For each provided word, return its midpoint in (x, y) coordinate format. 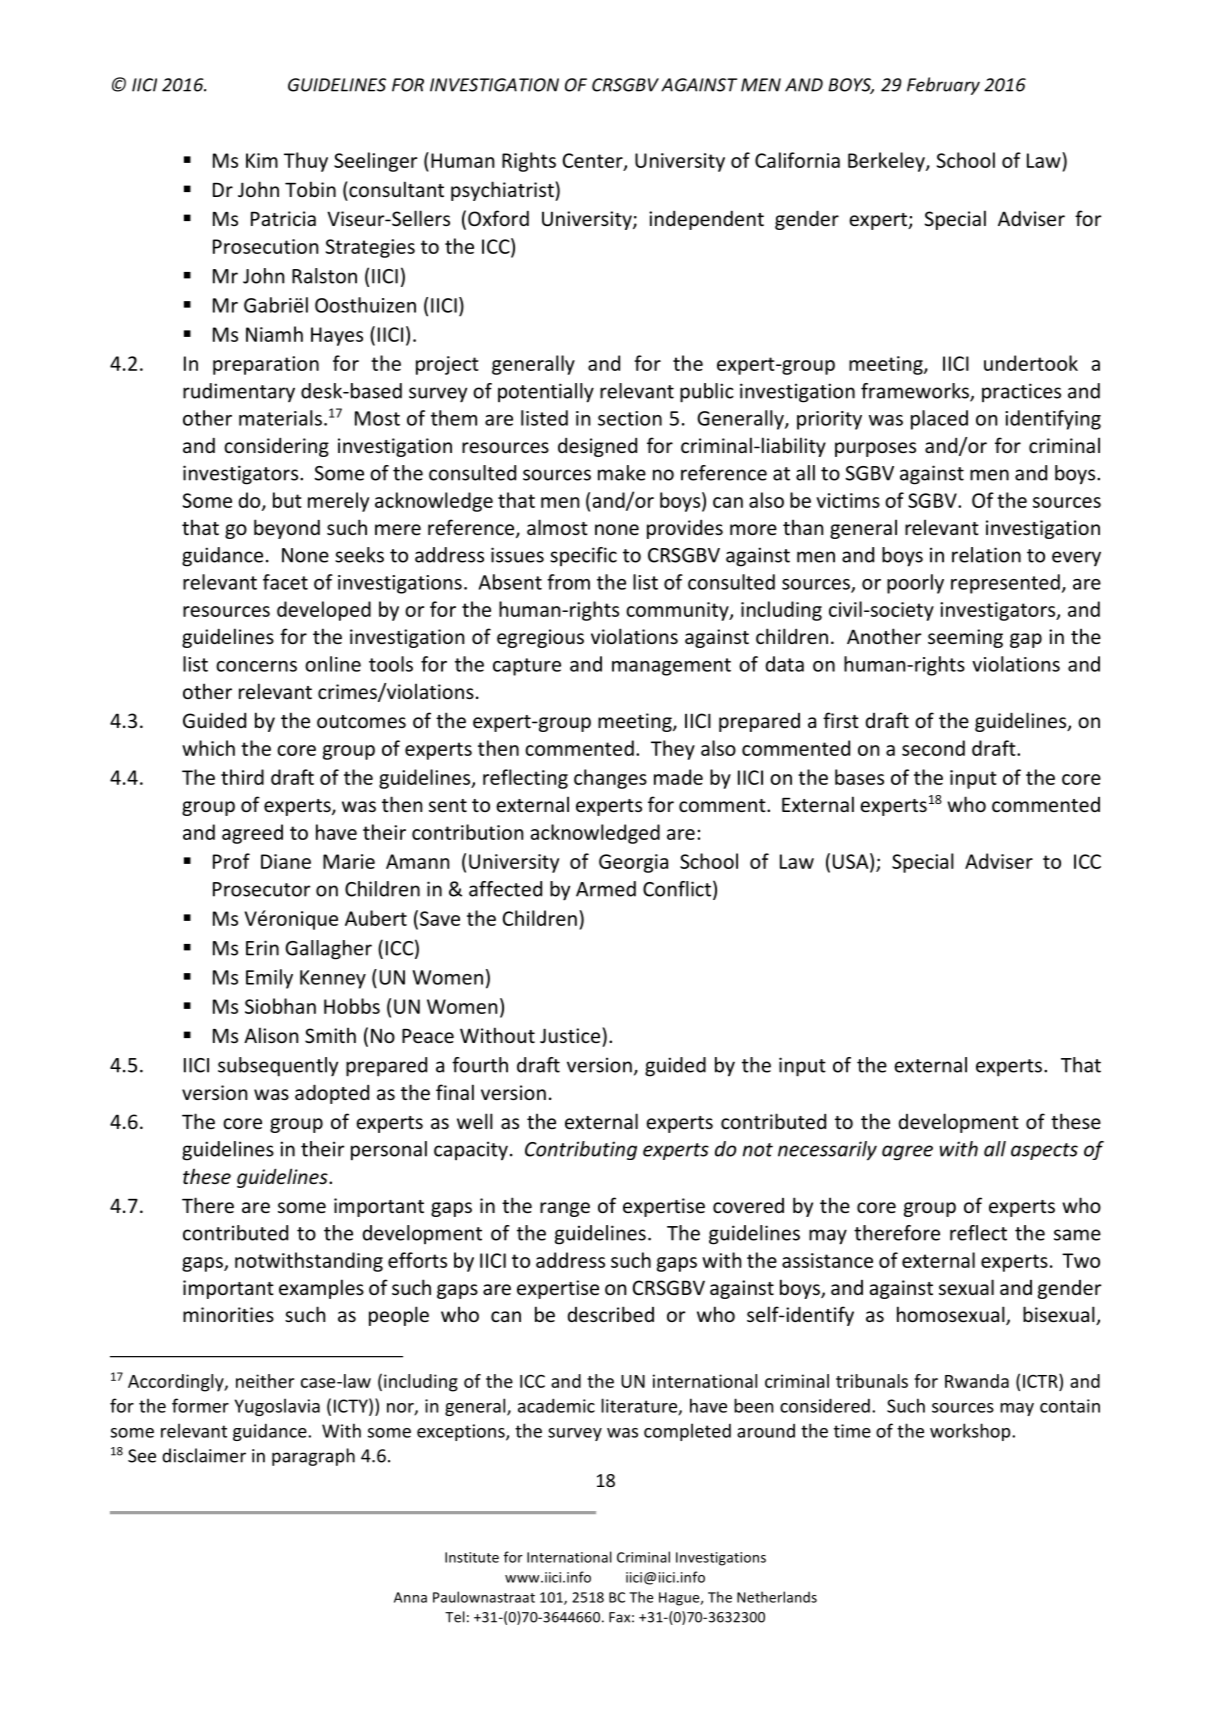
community (678, 611)
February (943, 86)
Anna (410, 1597)
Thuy (306, 162)
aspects (1044, 1151)
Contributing (581, 1150)
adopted (332, 1094)
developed (324, 611)
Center (594, 161)
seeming (965, 638)
